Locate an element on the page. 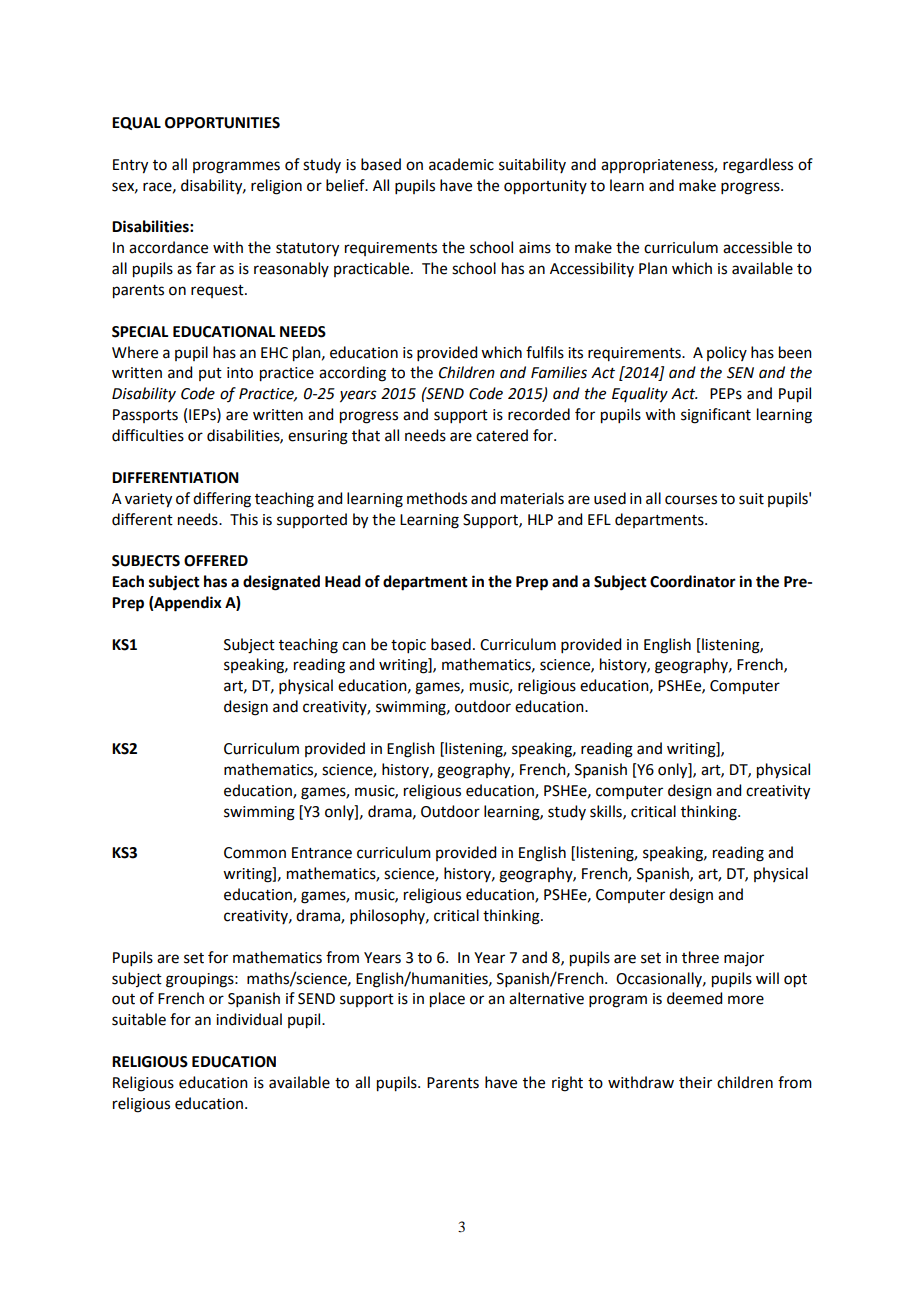 Image resolution: width=924 pixels, height=1308 pixels. catered is located at coordinates (502, 435).
